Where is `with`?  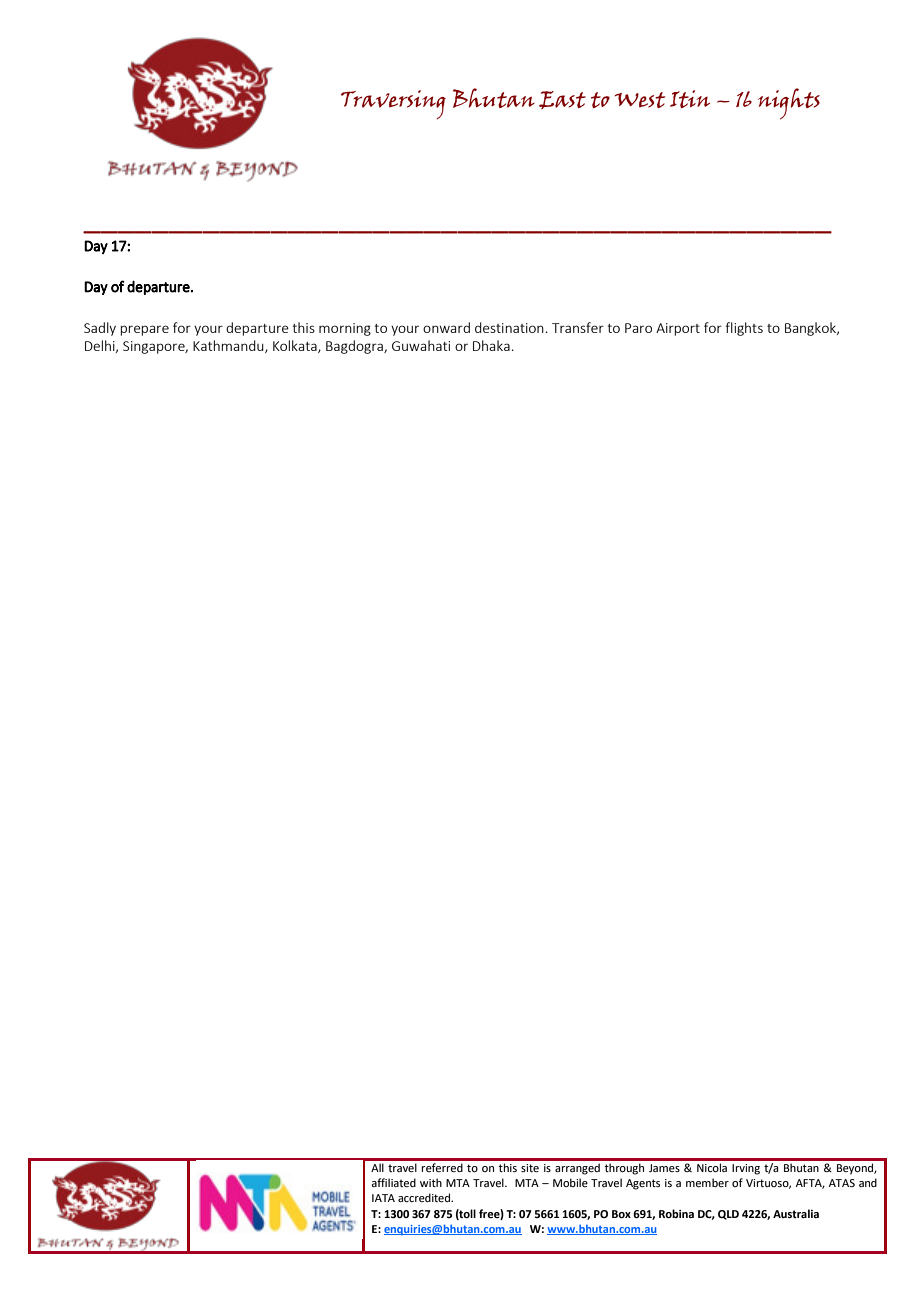 with is located at coordinates (431, 1182).
